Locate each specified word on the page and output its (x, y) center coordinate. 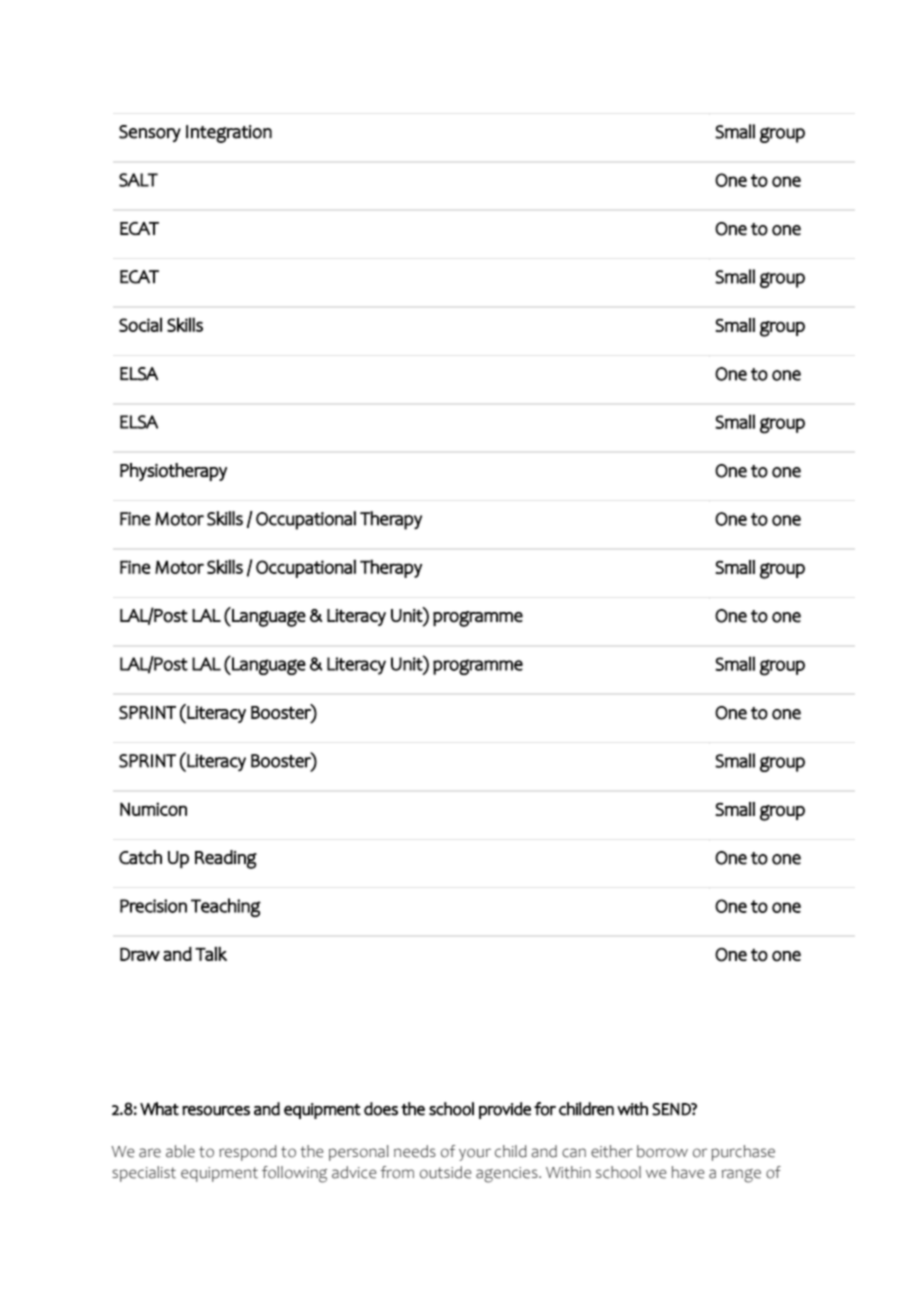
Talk (211, 954)
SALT (138, 180)
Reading (226, 859)
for (545, 1109)
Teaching (226, 907)
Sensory (150, 133)
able (180, 1151)
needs (415, 1151)
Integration (229, 134)
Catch (140, 857)
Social (140, 324)
